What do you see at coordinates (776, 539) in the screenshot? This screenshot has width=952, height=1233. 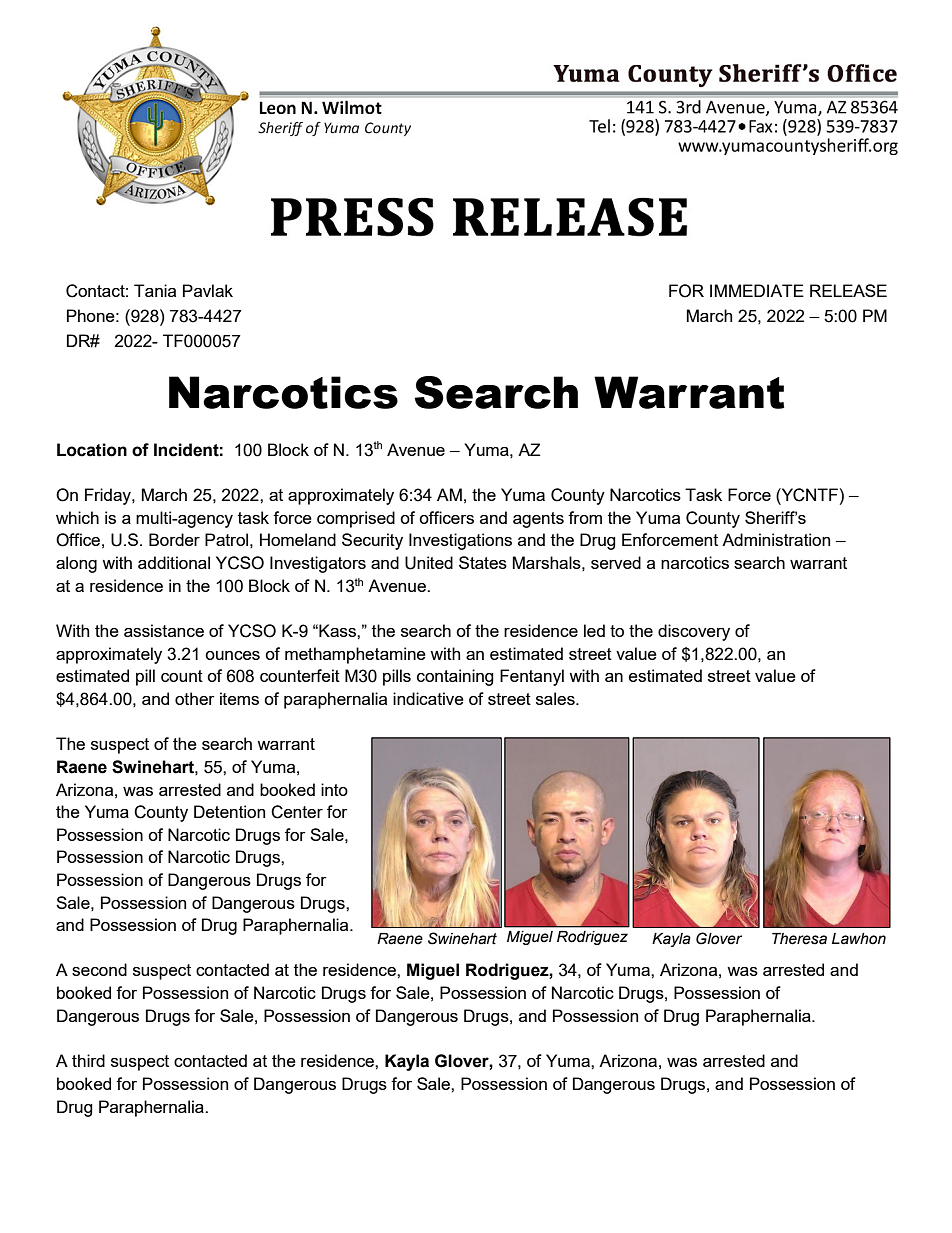 I see `Administration` at bounding box center [776, 539].
